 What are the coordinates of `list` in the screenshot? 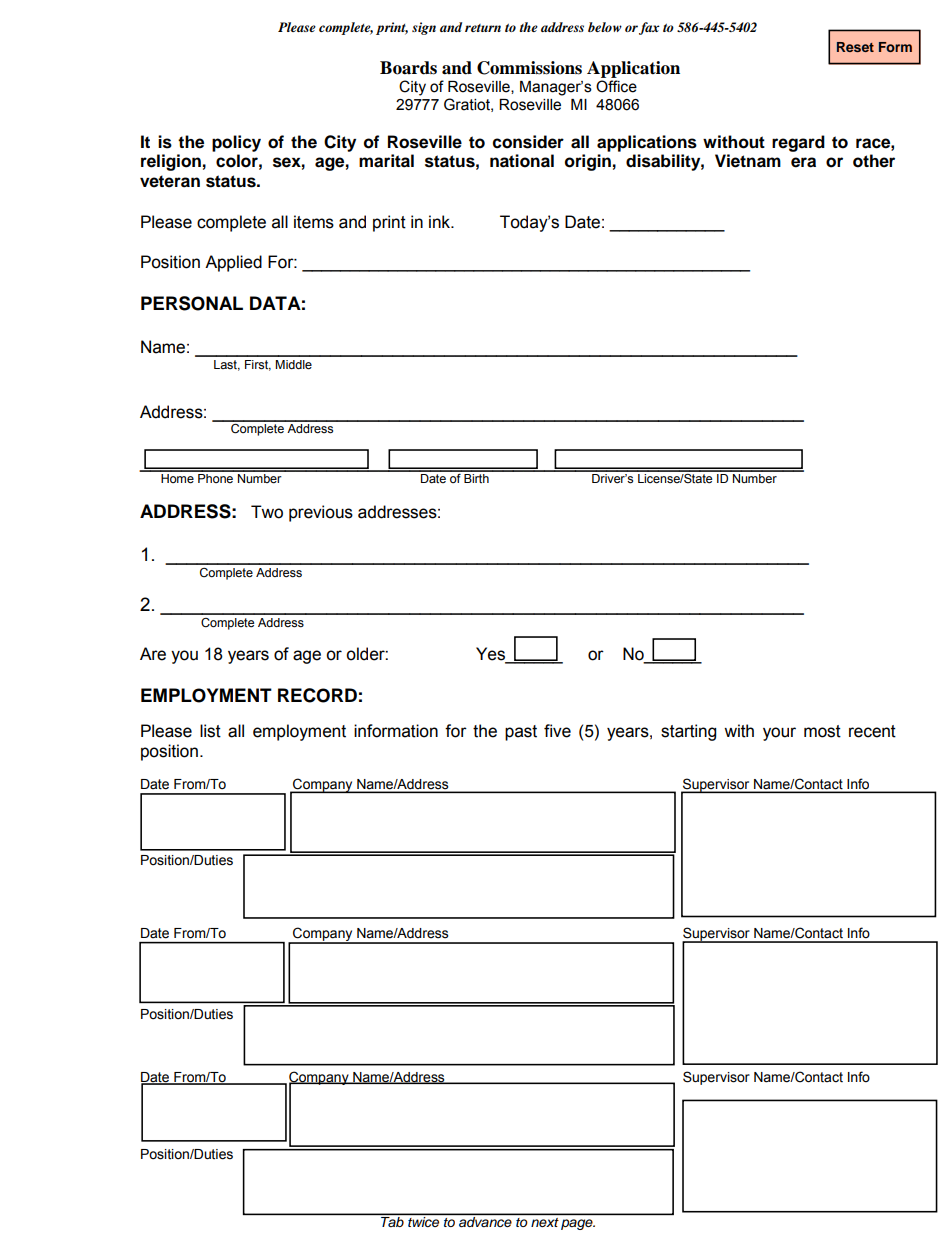 It's located at (210, 731).
